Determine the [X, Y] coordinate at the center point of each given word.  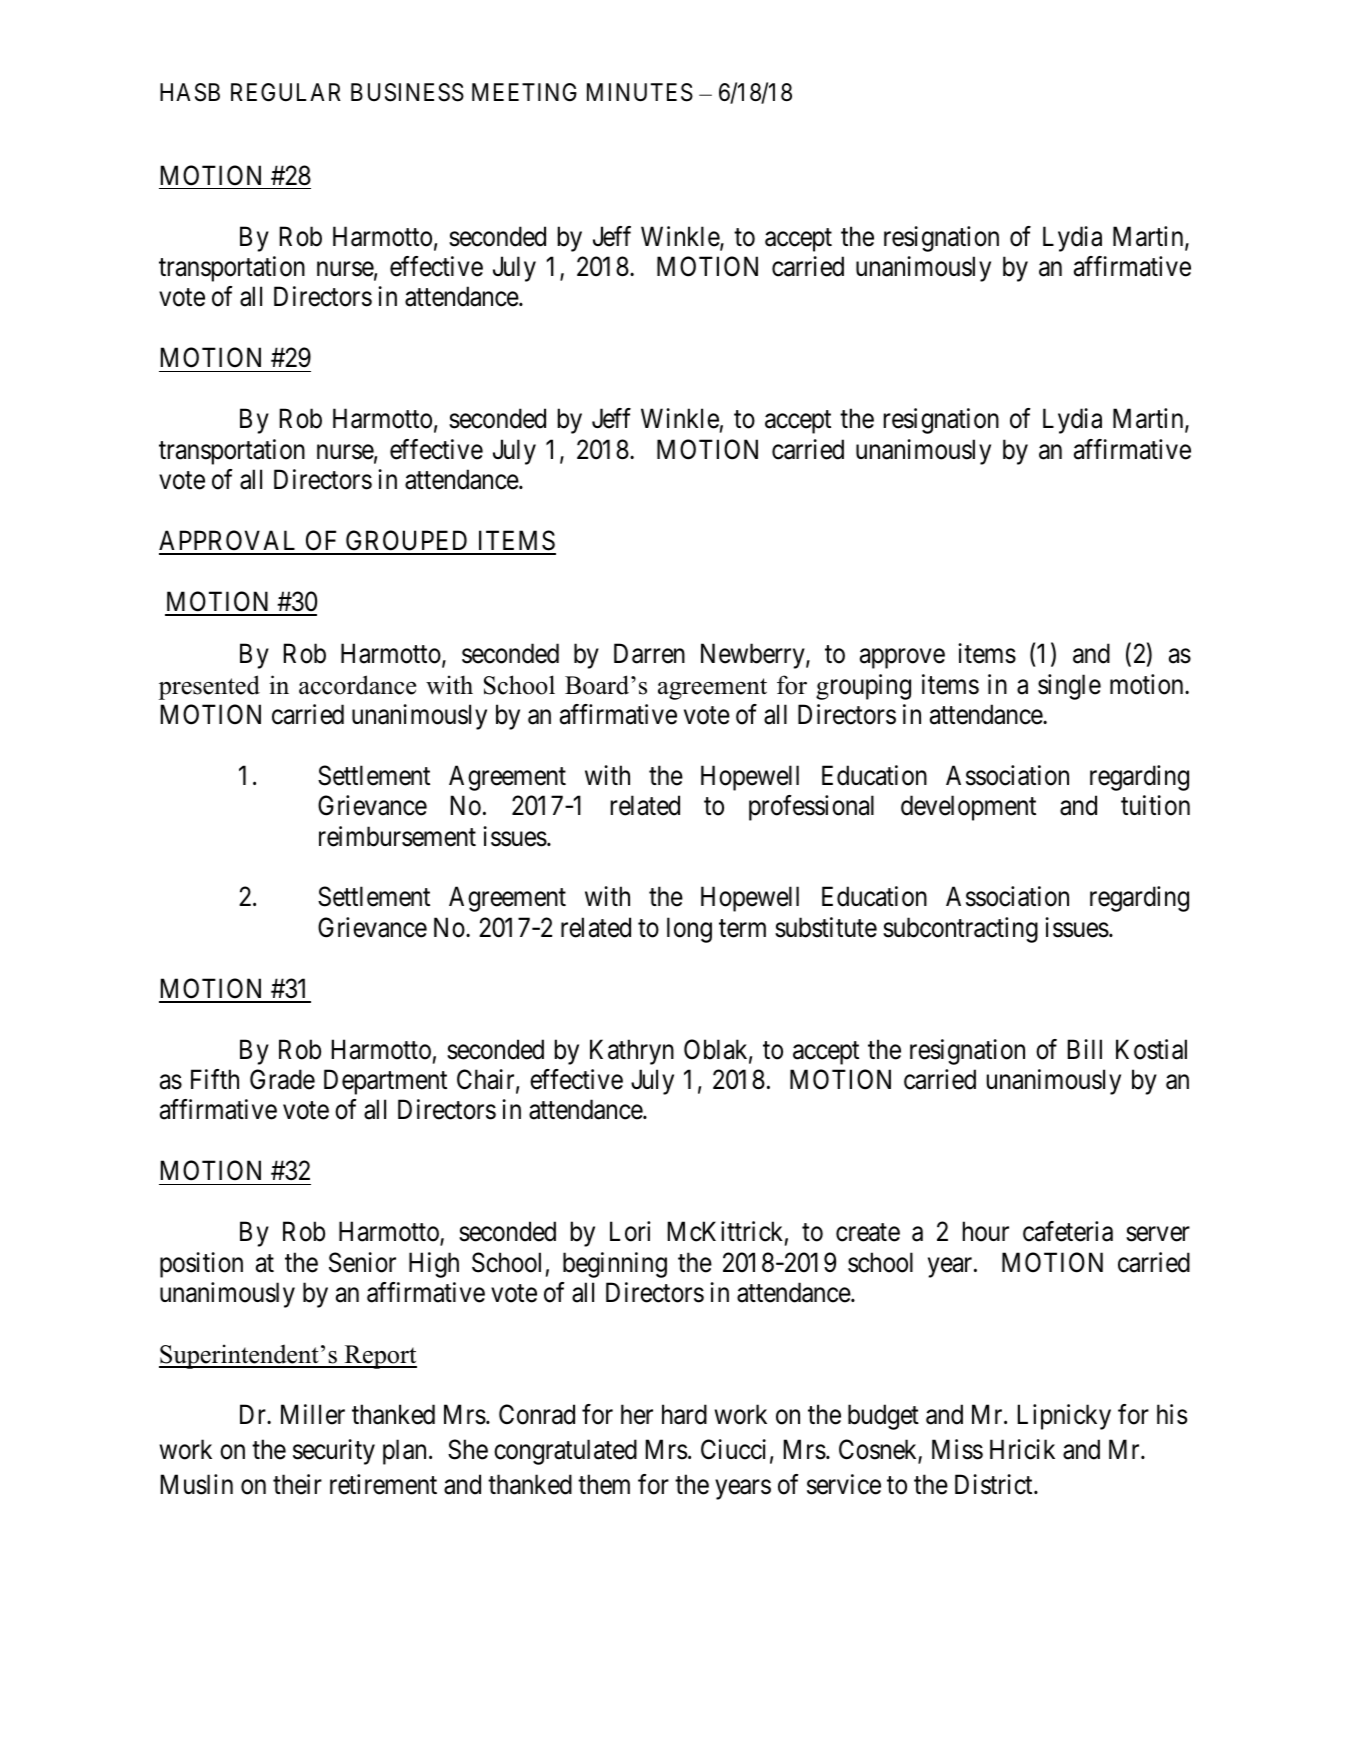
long [689, 930]
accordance [357, 685]
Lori [630, 1231]
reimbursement [397, 836]
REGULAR [286, 92]
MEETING [524, 92]
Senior [362, 1262]
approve [902, 659]
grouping [863, 687]
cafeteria [1068, 1231]
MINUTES [640, 92]
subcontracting [960, 930]
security [334, 1452]
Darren [649, 654]
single [1069, 687]
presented [209, 687]
